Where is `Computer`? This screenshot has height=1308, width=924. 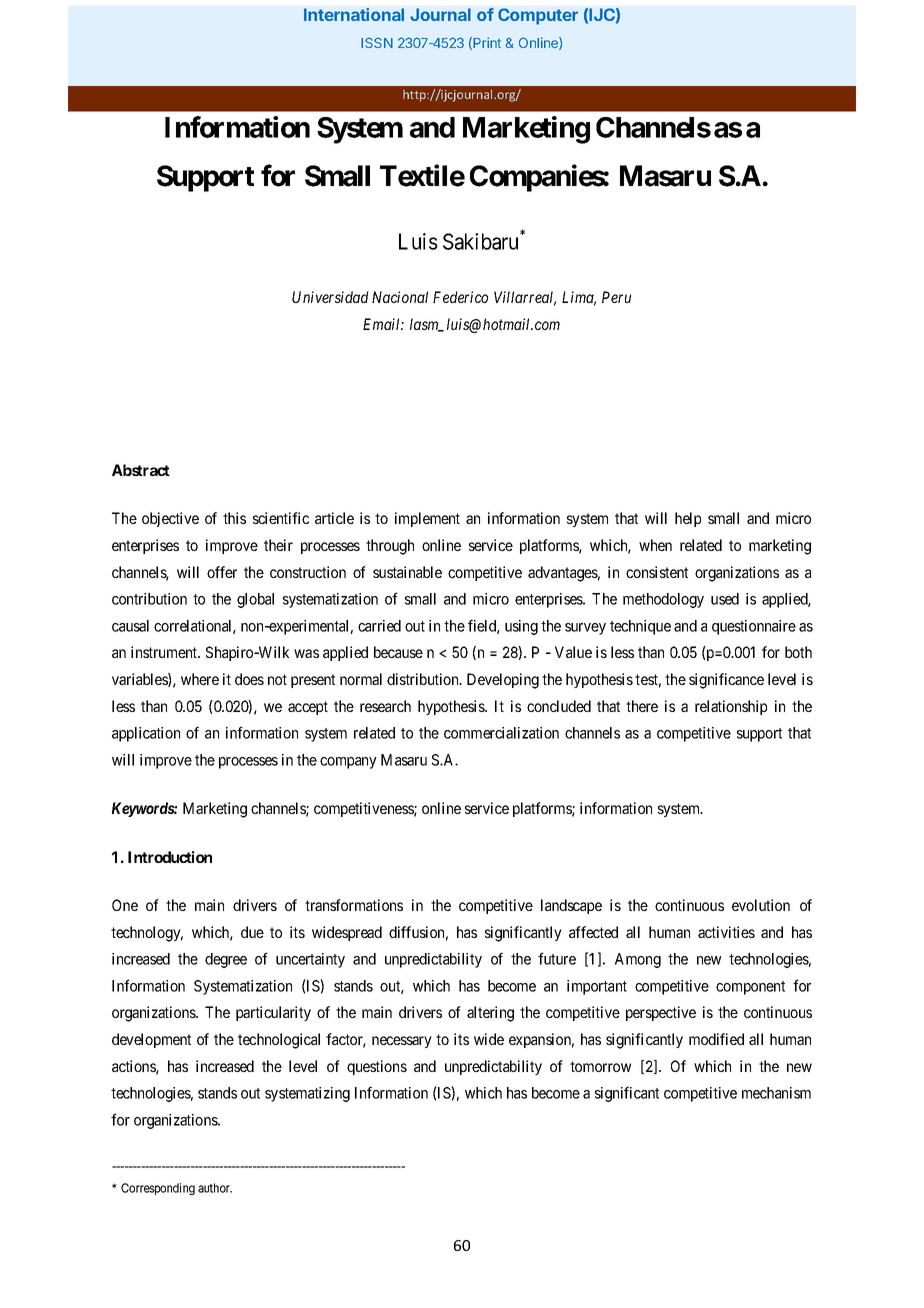
Computer is located at coordinates (538, 16).
